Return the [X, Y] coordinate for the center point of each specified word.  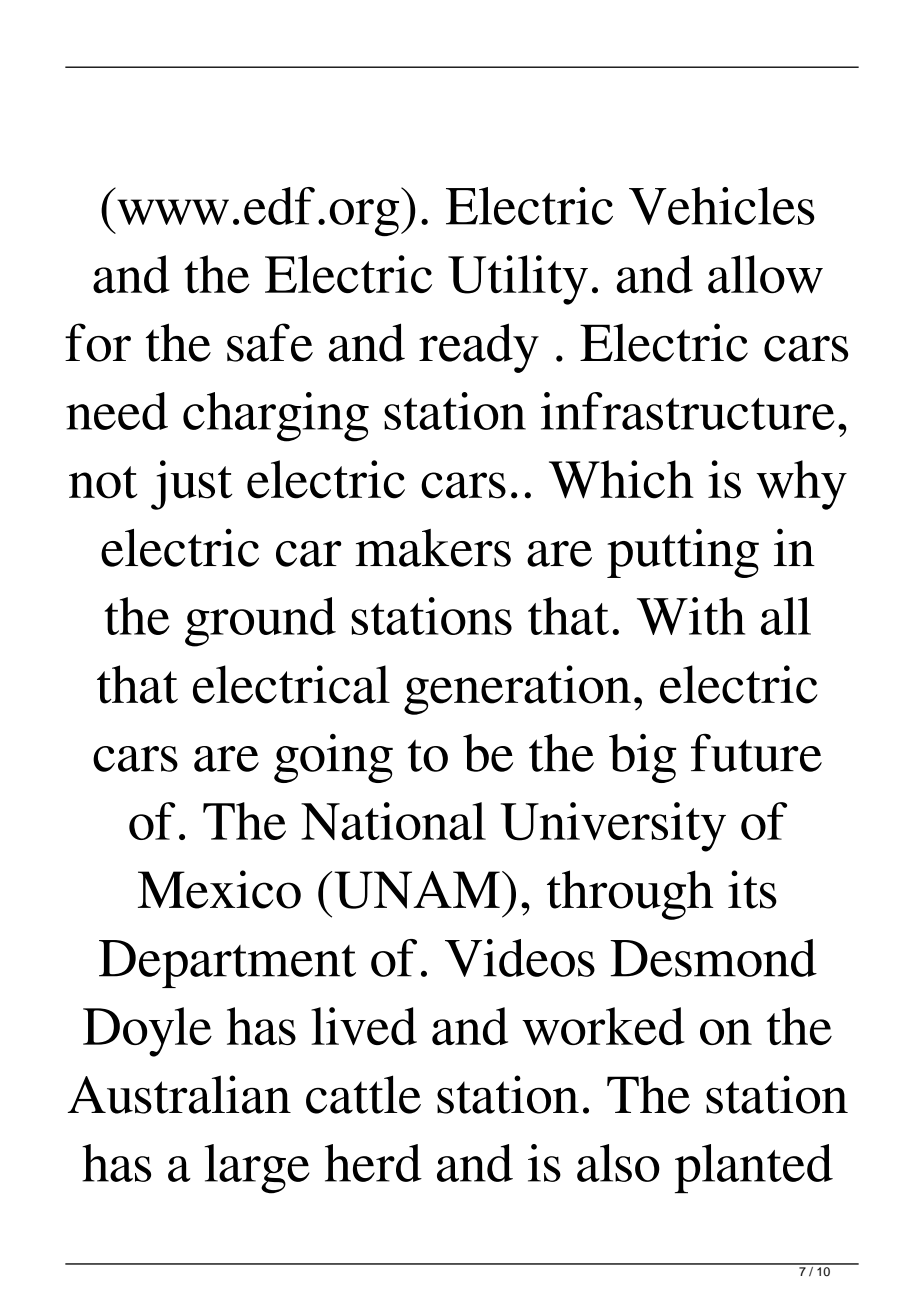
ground [260, 622]
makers [433, 548]
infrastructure [688, 411]
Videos [520, 958]
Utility [518, 280]
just [191, 485]
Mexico [219, 889]
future [756, 753]
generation [517, 690]
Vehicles [722, 206]
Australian [179, 1094]
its [752, 889]
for [98, 342]
